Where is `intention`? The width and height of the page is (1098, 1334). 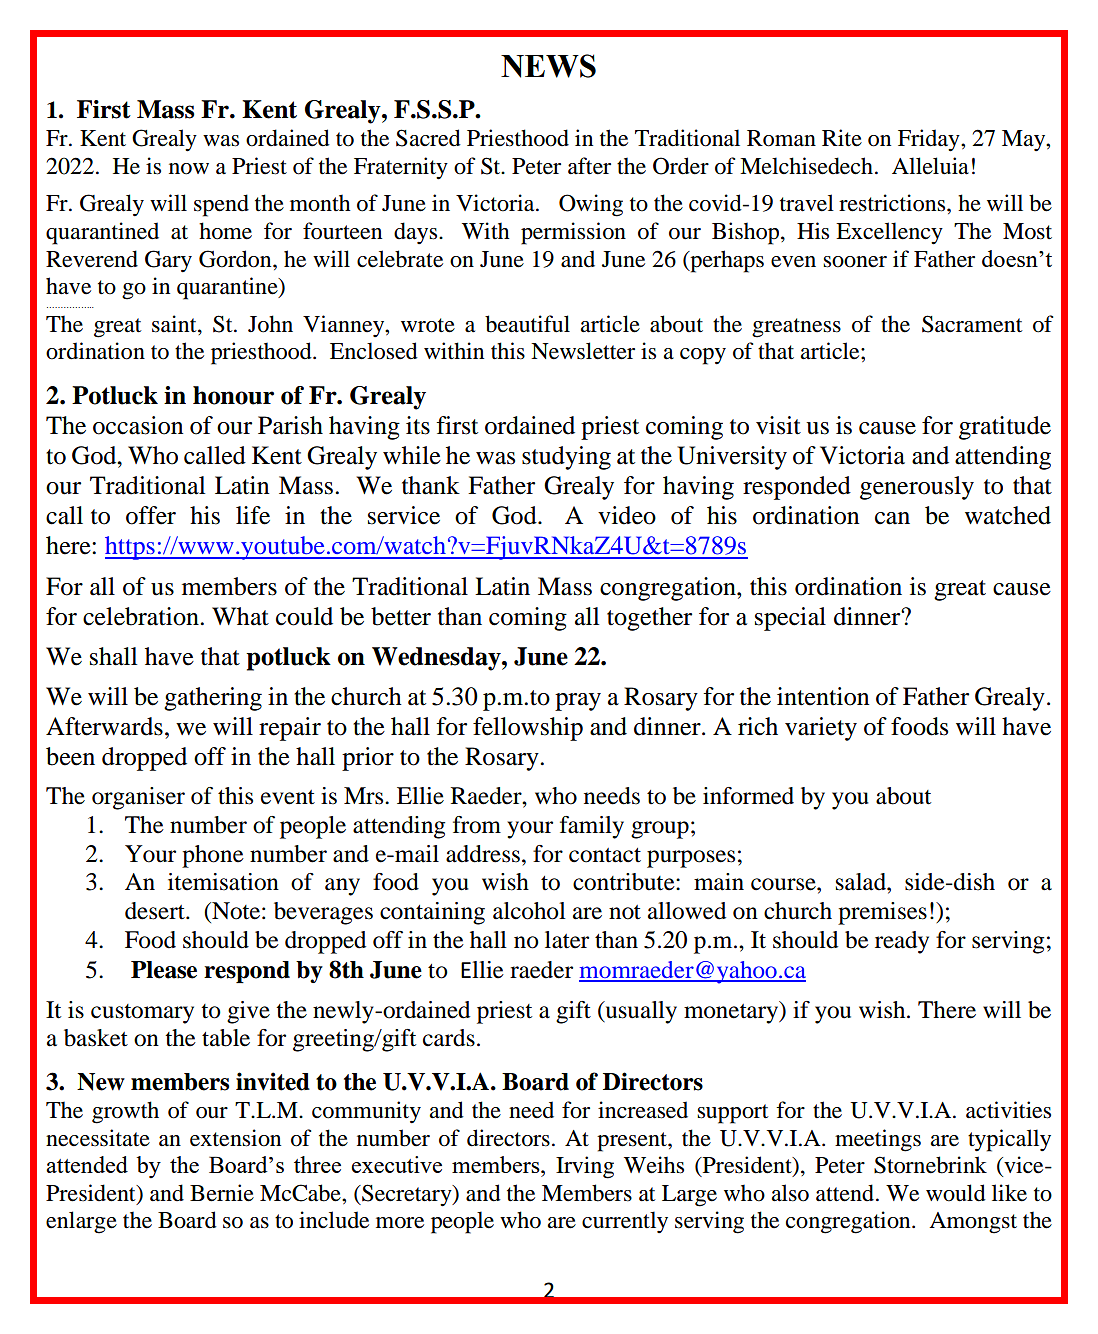
intention is located at coordinates (823, 696).
